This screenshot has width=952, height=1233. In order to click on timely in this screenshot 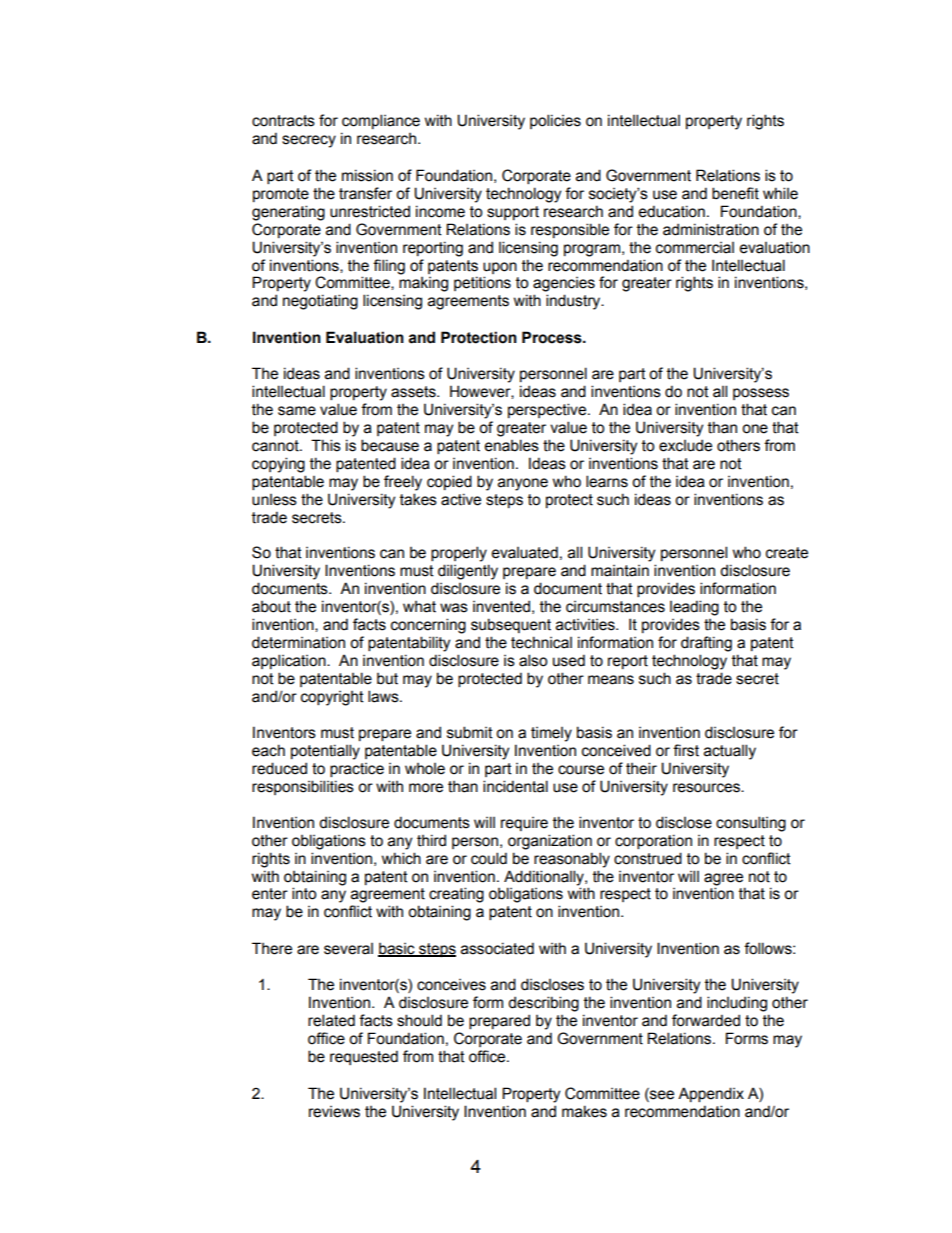, I will do `click(551, 734)`.
